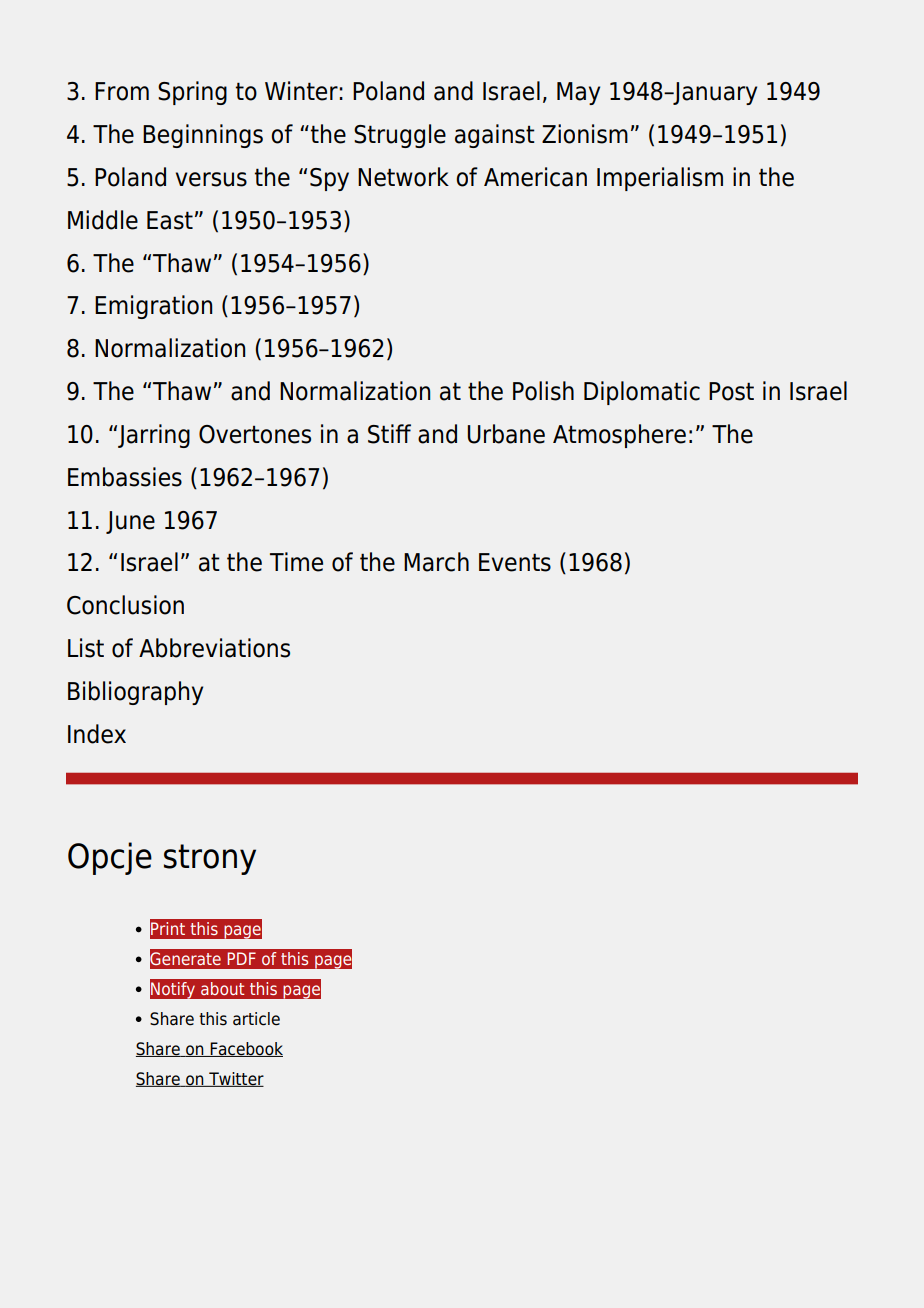  What do you see at coordinates (125, 605) in the screenshot?
I see `Conclusion` at bounding box center [125, 605].
